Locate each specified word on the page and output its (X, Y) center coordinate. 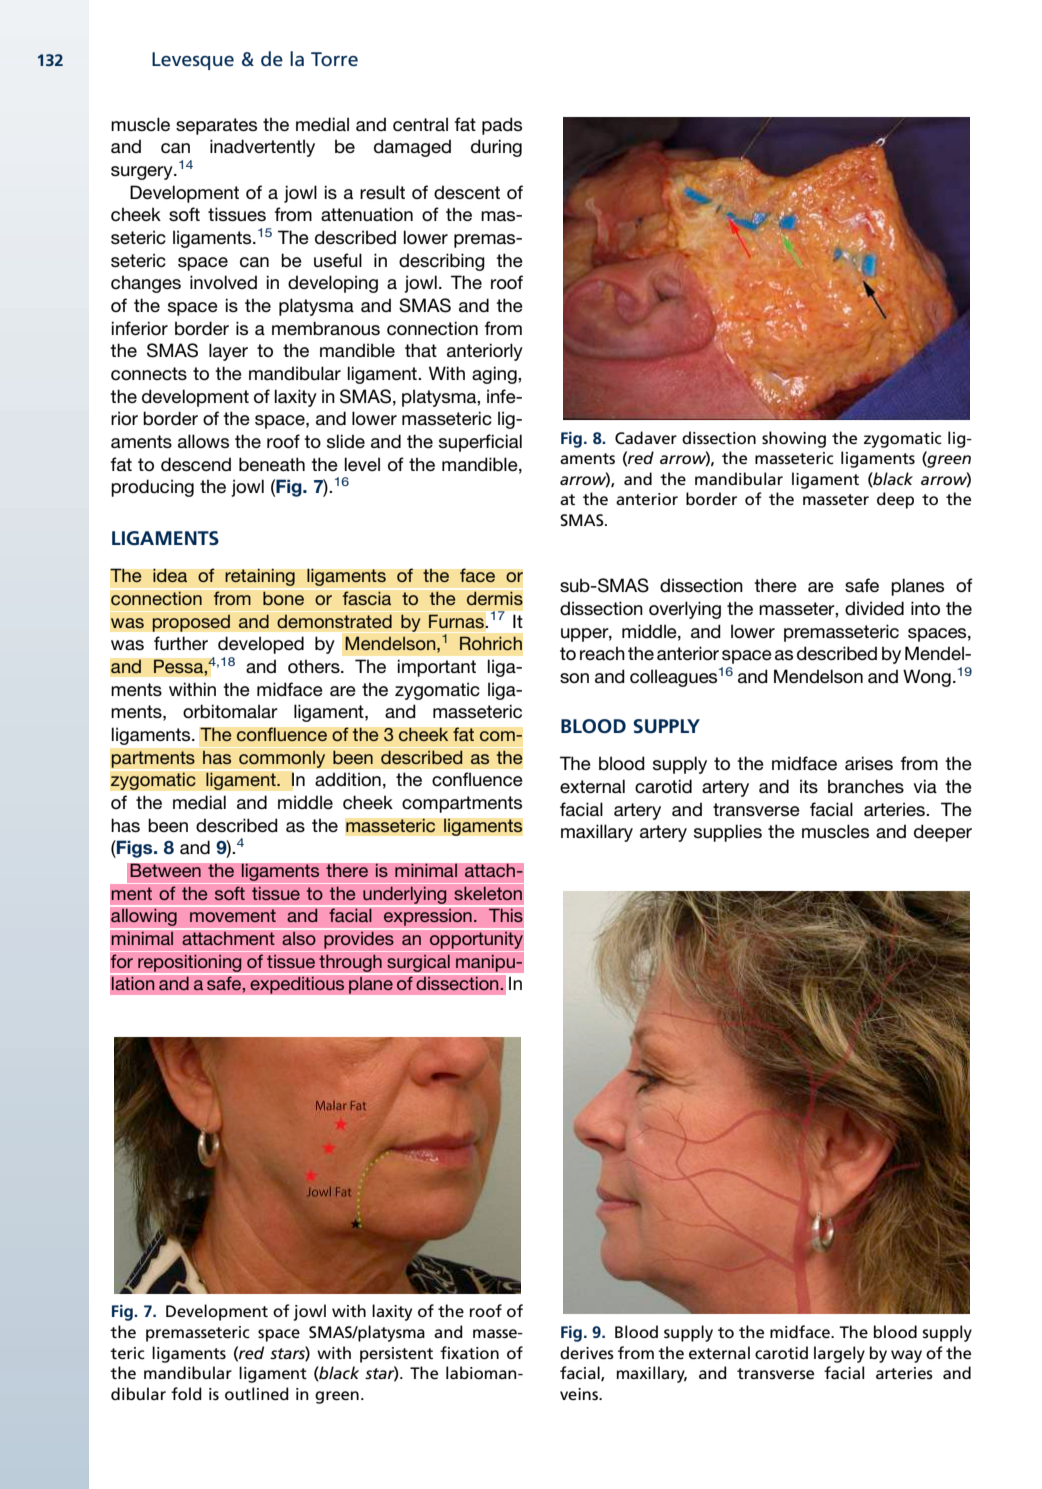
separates (216, 126)
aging (495, 375)
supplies (728, 833)
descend (196, 464)
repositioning (190, 963)
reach (602, 653)
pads (502, 126)
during (496, 148)
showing (794, 439)
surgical (418, 963)
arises (869, 763)
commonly (282, 759)
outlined (257, 1393)
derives (587, 1352)
